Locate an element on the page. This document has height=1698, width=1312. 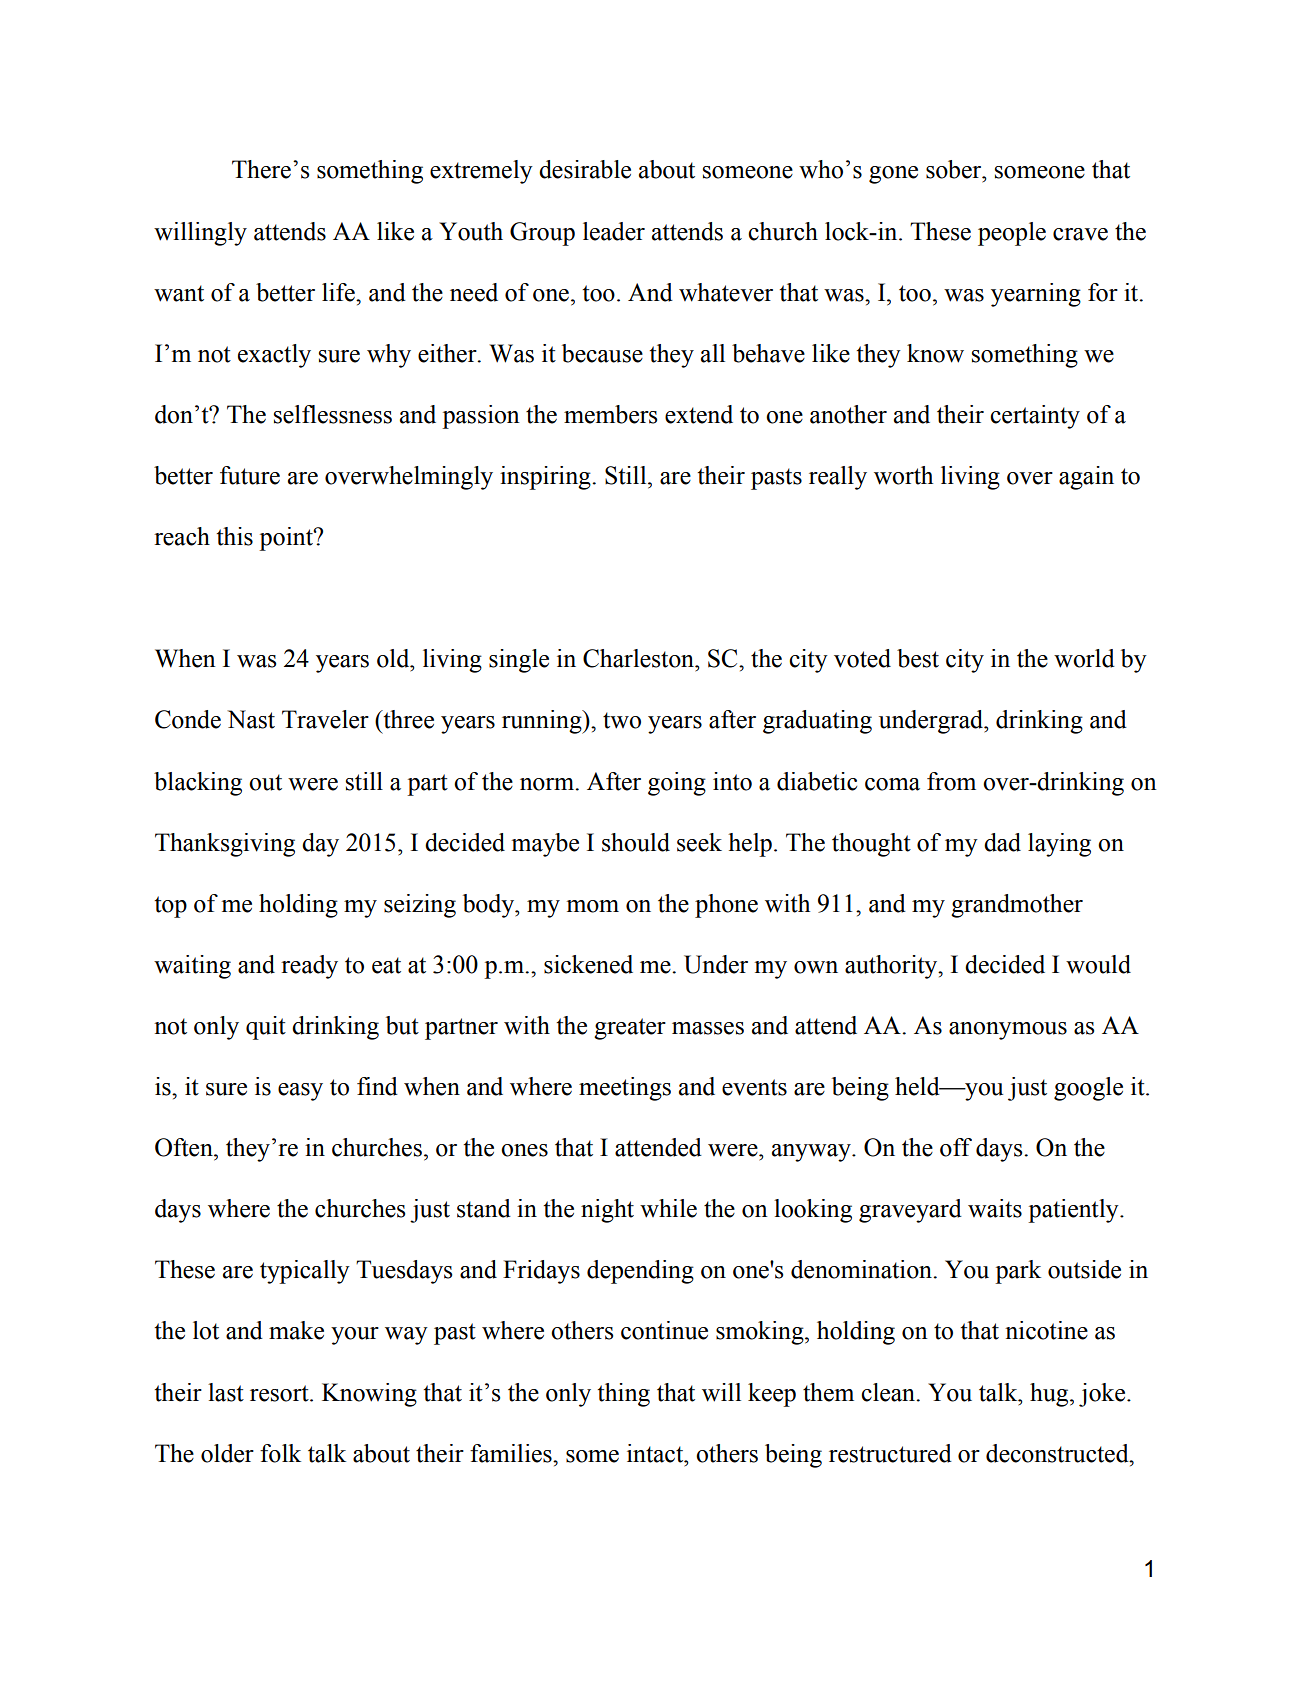
life is located at coordinates (339, 292).
